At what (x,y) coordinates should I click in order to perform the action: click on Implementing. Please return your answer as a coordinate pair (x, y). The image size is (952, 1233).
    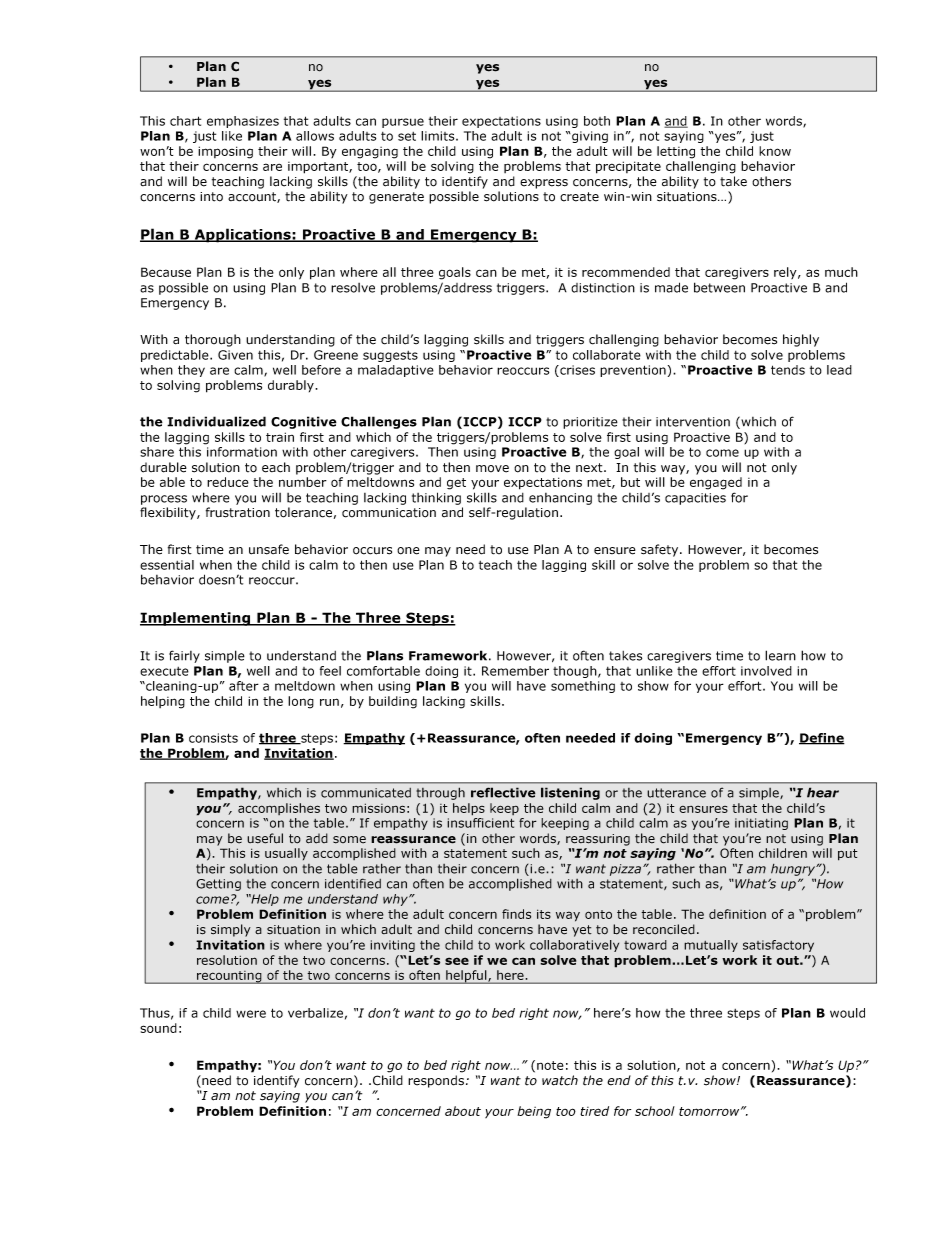
    Looking at the image, I should click on (196, 619).
